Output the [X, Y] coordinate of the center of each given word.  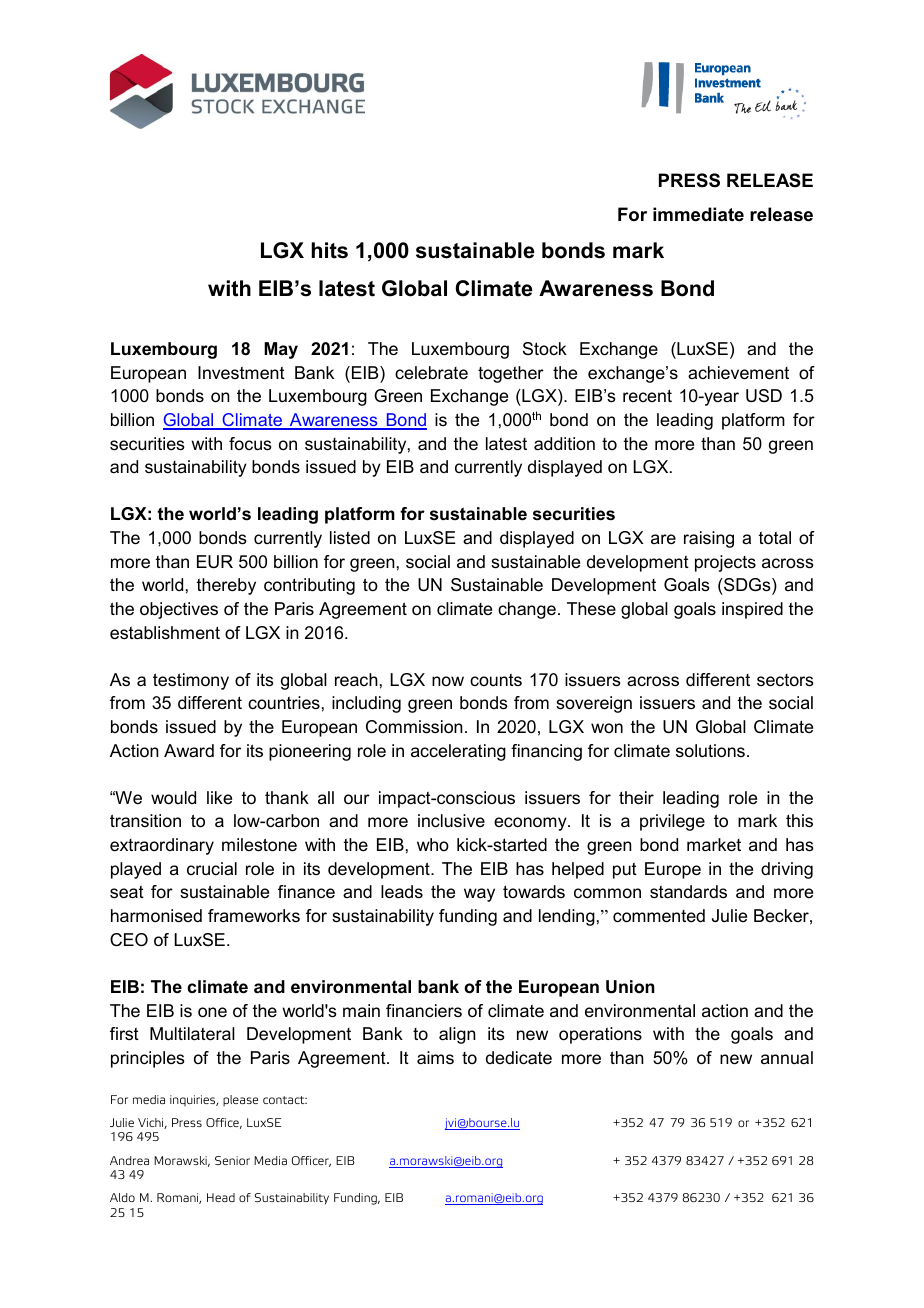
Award [189, 750]
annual [787, 1057]
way [479, 895]
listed [350, 538]
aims [435, 1057]
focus [250, 444]
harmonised [156, 916]
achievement [738, 373]
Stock [545, 348]
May [281, 350]
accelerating [458, 752]
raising [709, 539]
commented [659, 916]
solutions [710, 751]
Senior [232, 1160]
